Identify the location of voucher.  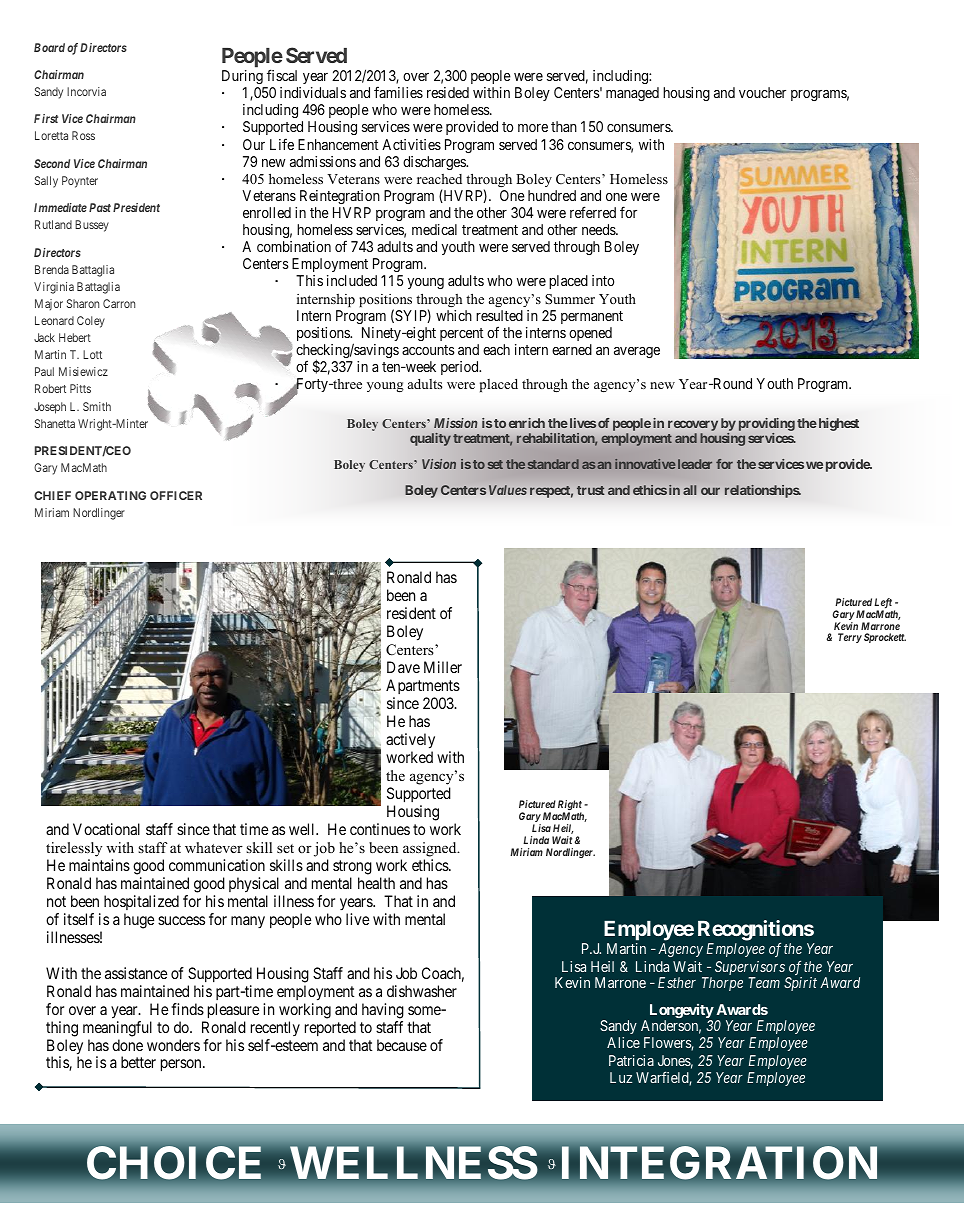
(762, 92).
